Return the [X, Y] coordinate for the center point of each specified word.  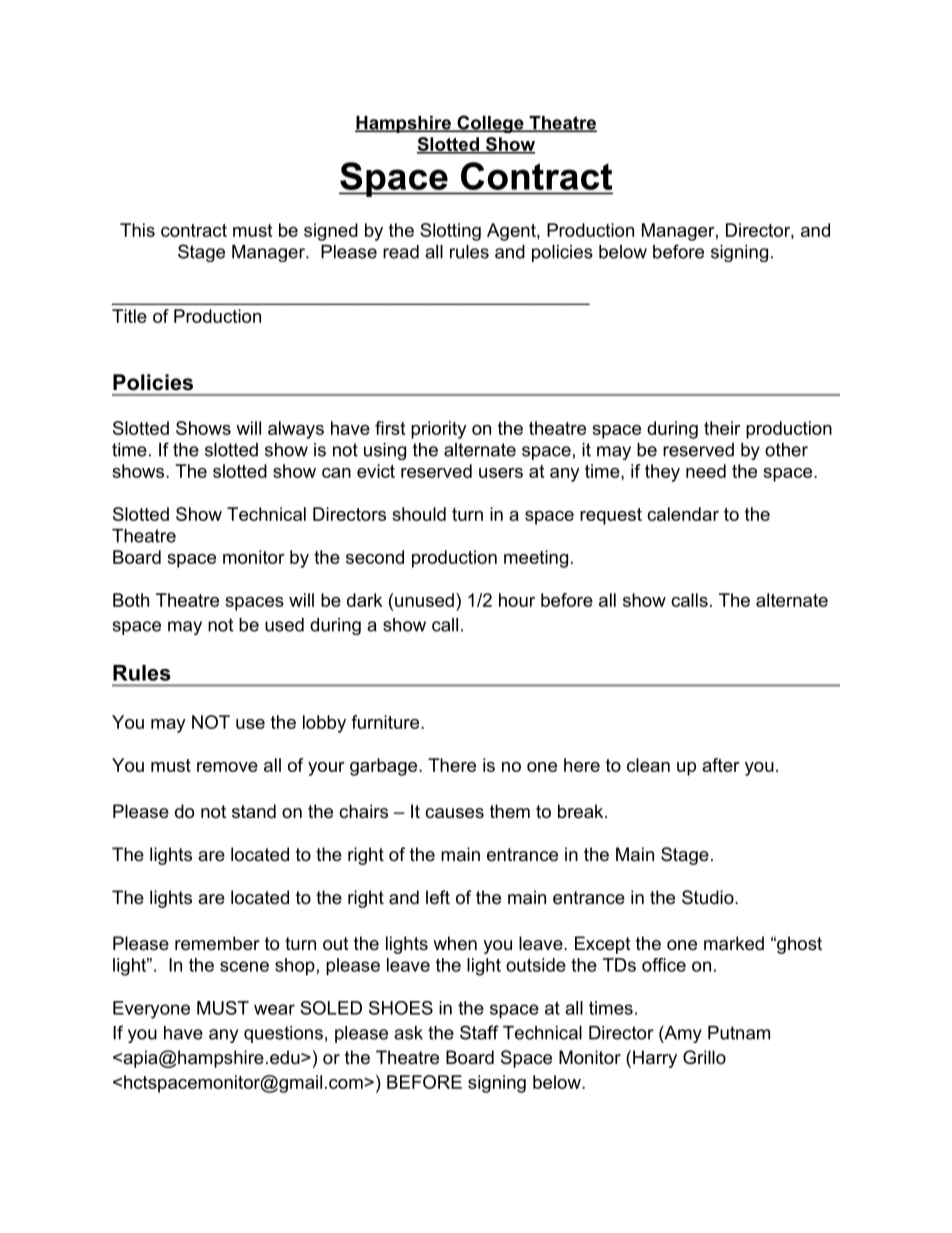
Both [131, 600]
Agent [512, 232]
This [137, 230]
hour [517, 600]
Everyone [151, 1010]
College [490, 124]
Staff [479, 1032]
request [611, 516]
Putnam [739, 1033]
